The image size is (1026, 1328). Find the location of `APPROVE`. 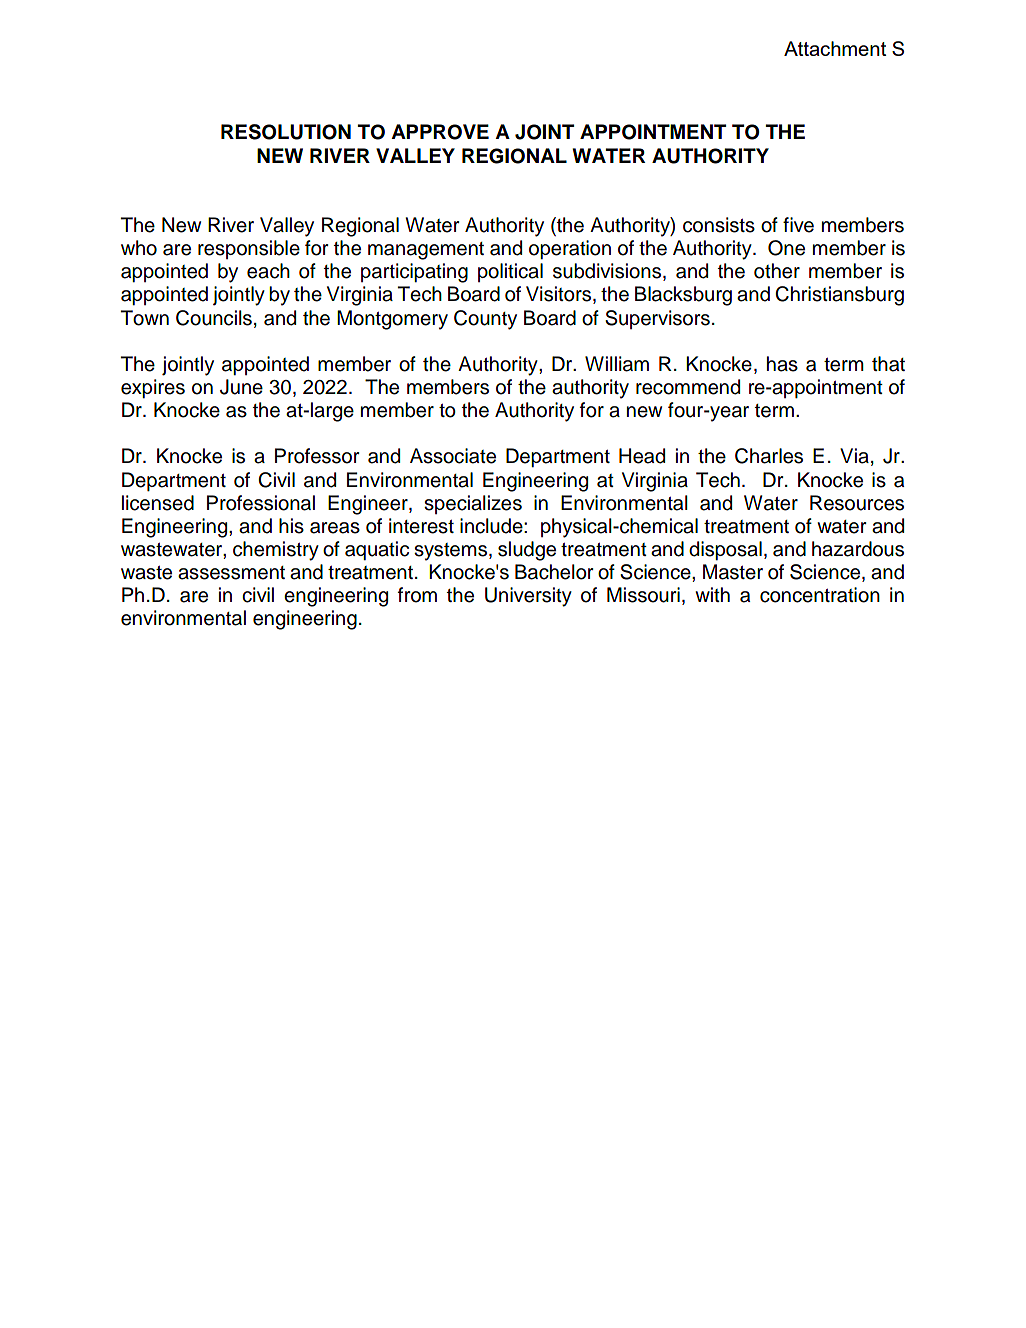

APPROVE is located at coordinates (440, 132).
